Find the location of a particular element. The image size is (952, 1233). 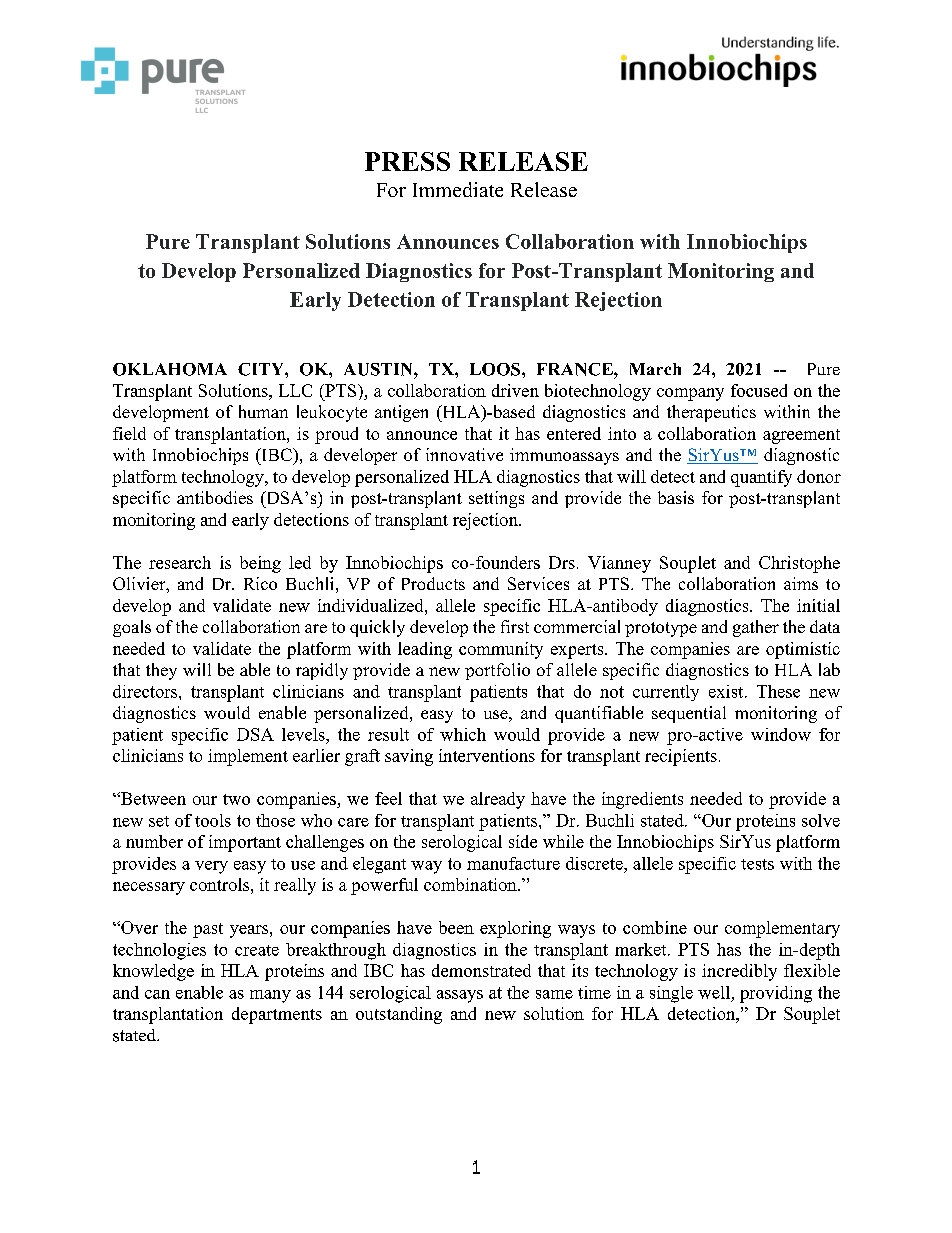

incredibly is located at coordinates (739, 972).
